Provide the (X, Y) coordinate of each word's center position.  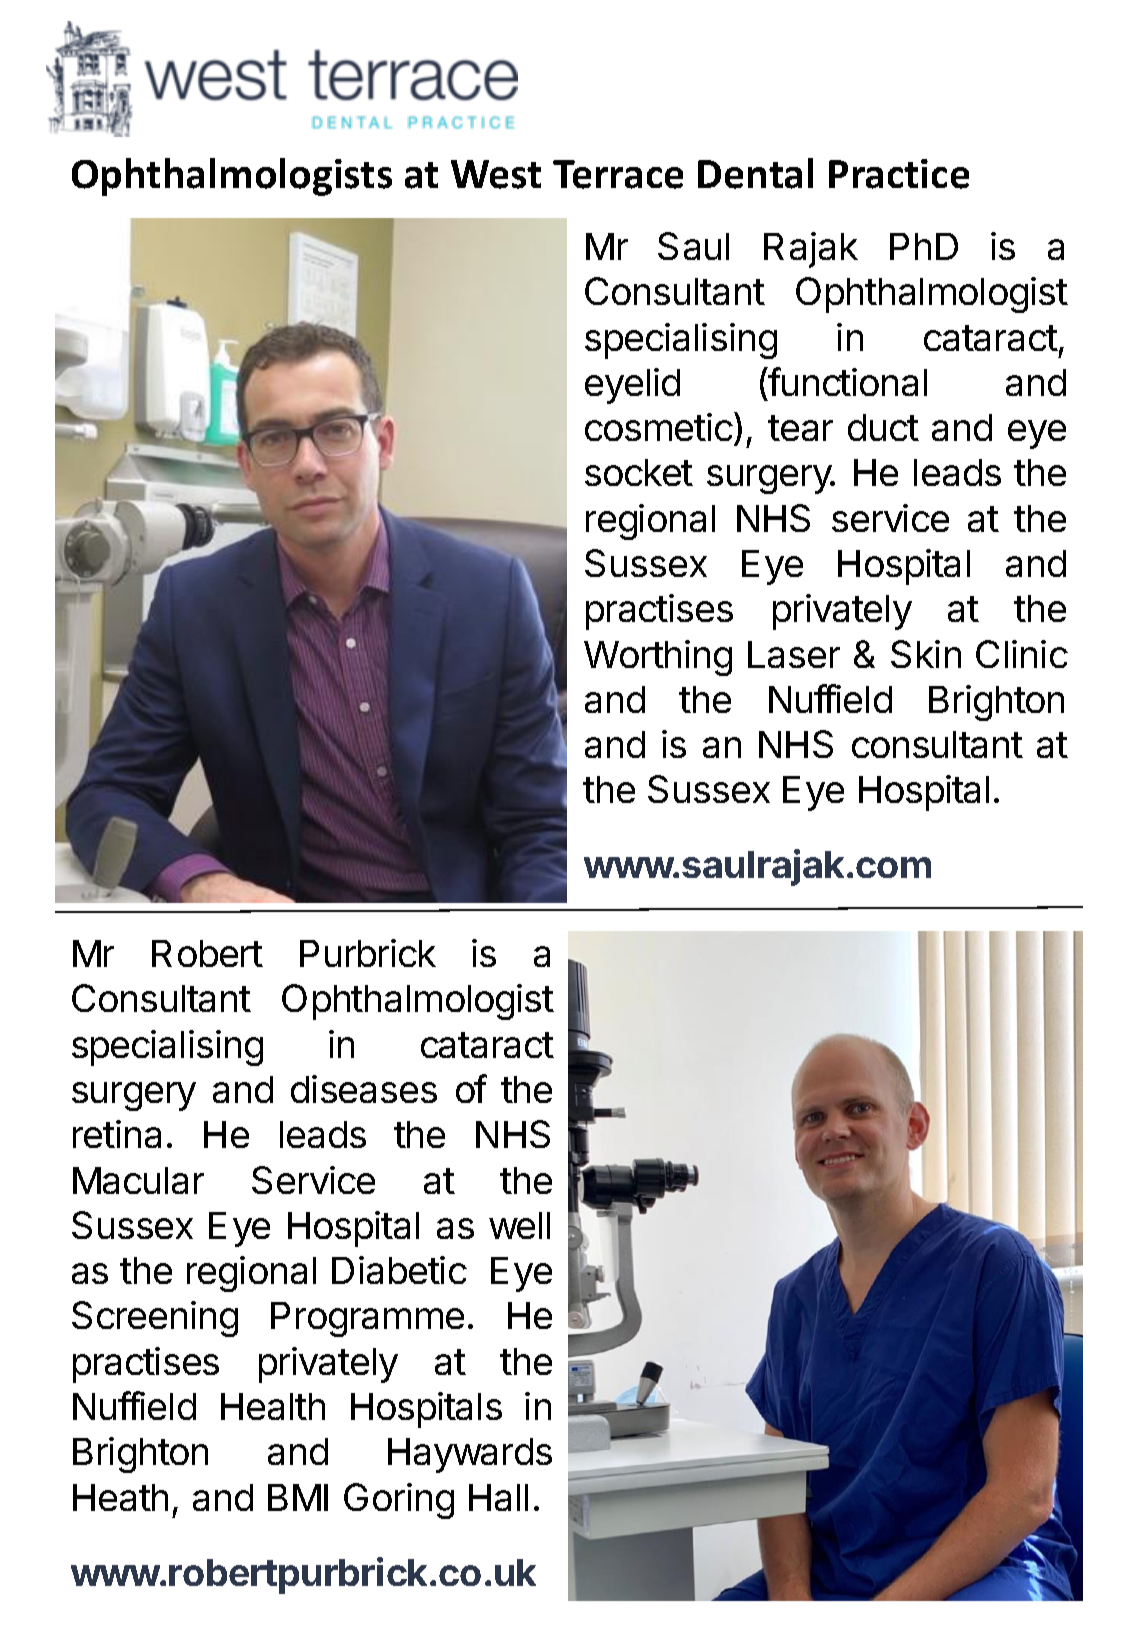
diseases (364, 1089)
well (519, 1225)
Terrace (618, 174)
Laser (794, 654)
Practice (899, 174)
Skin (926, 654)
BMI (298, 1497)
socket (639, 472)
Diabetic (399, 1270)
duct (883, 427)
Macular (138, 1180)
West (496, 174)
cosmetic (659, 427)
